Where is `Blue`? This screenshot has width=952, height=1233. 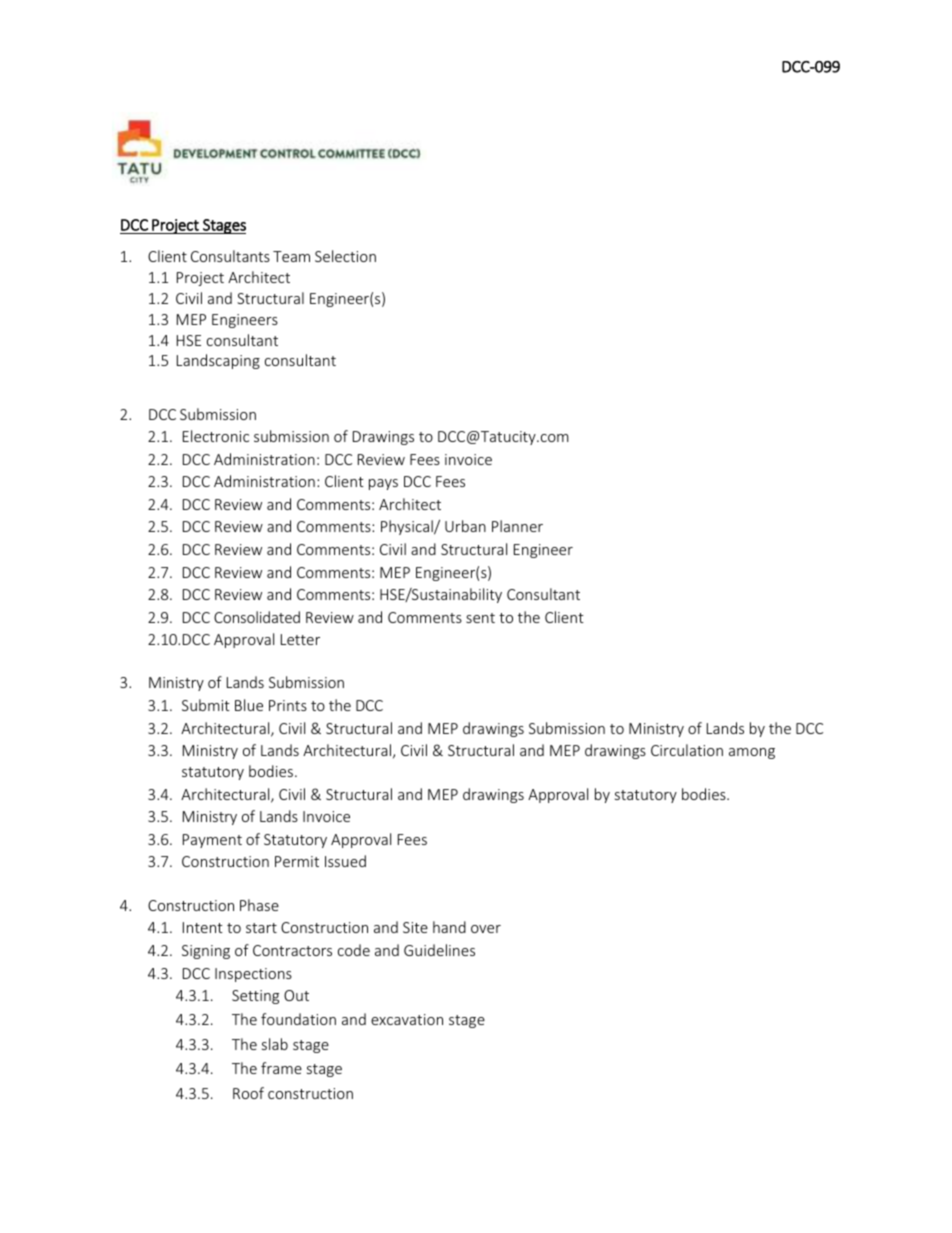
Blue is located at coordinates (249, 705).
